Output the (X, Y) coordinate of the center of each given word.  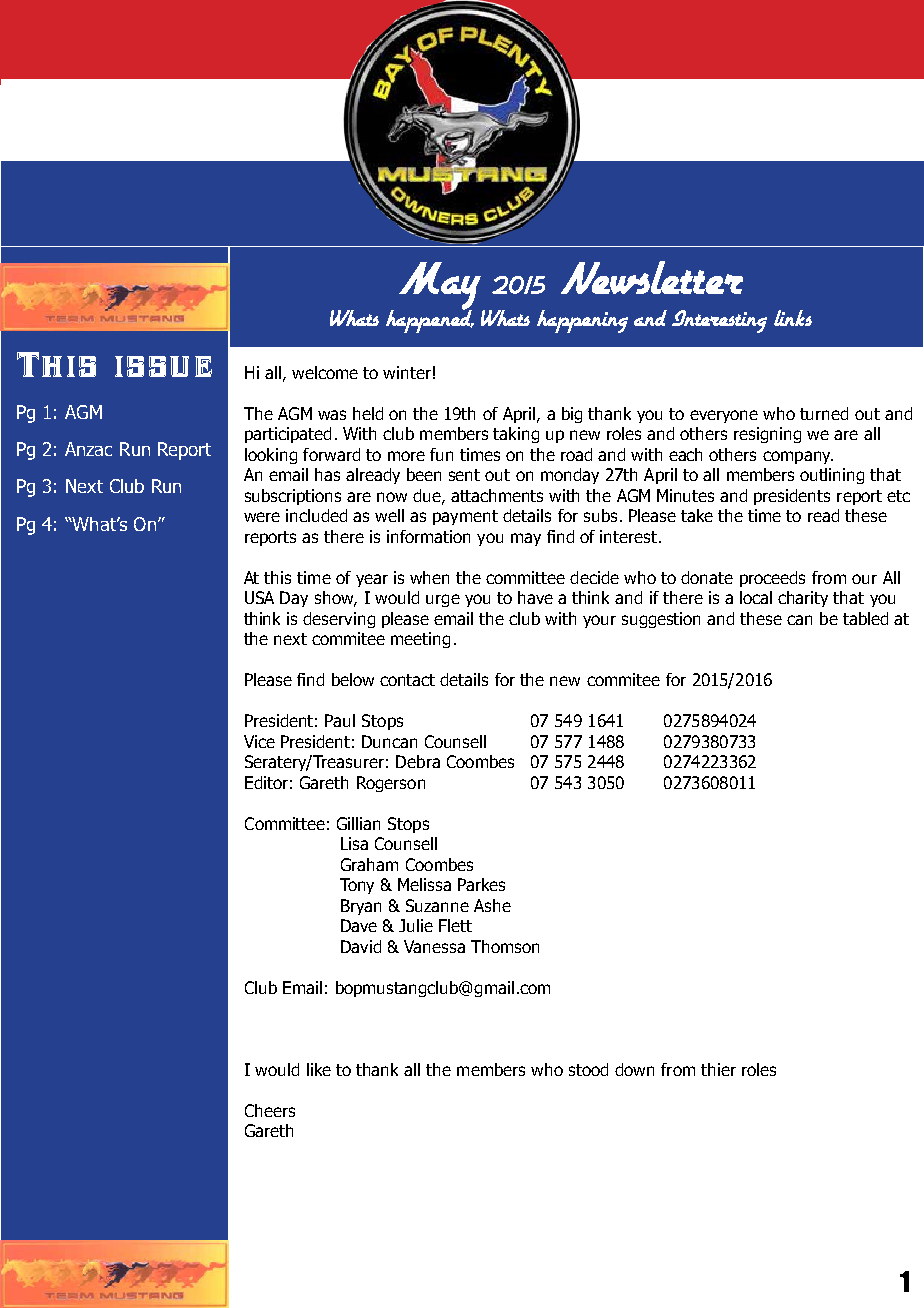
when (429, 577)
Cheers (270, 1110)
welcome (325, 372)
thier (718, 1069)
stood (588, 1069)
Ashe (492, 905)
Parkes (481, 884)
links (793, 318)
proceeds (772, 579)
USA (259, 597)
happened (430, 320)
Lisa (354, 843)
